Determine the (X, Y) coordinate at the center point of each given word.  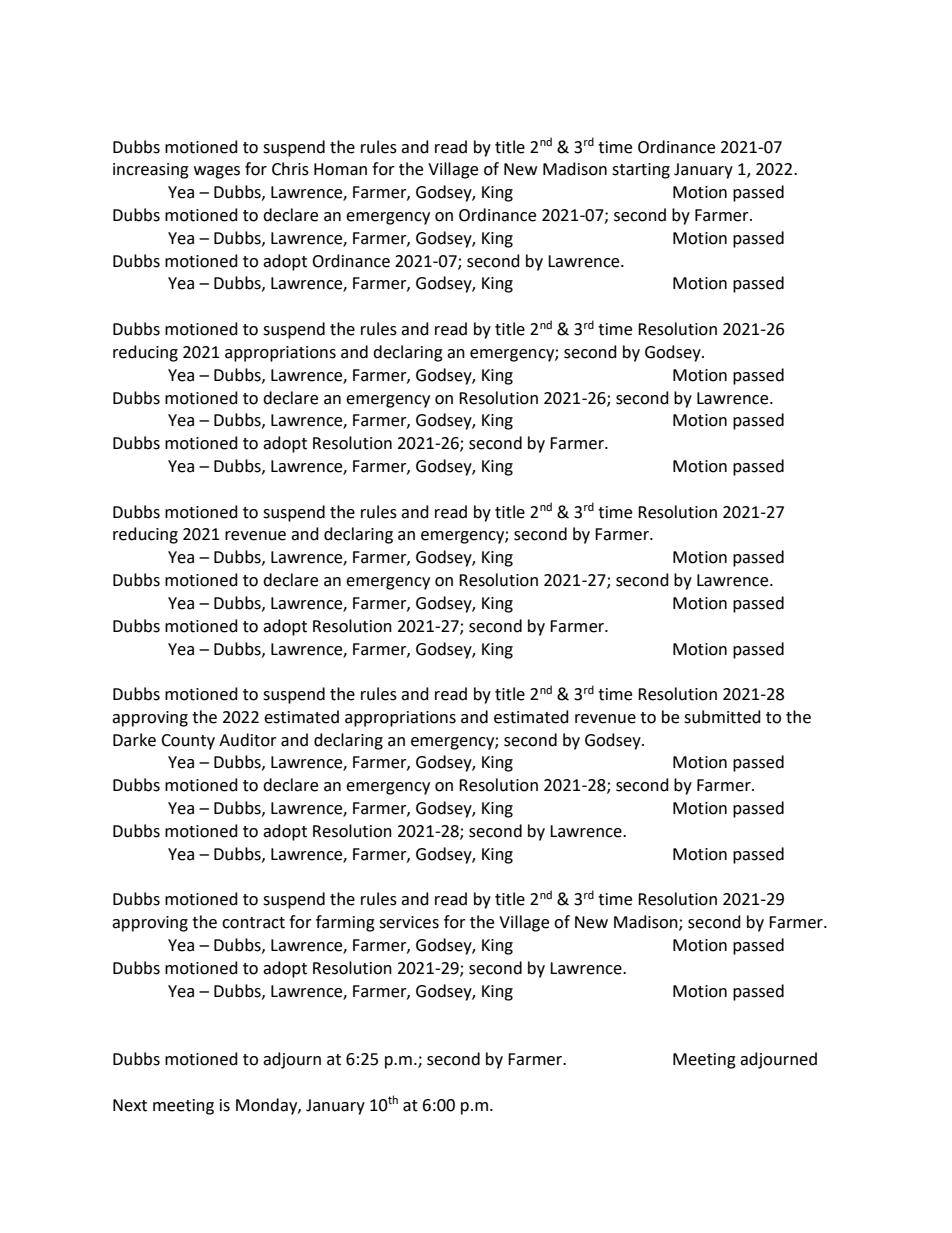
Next (130, 1105)
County (188, 742)
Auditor (248, 740)
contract (253, 923)
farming (345, 923)
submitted (722, 717)
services (409, 922)
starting (641, 171)
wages (217, 172)
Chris (290, 169)
